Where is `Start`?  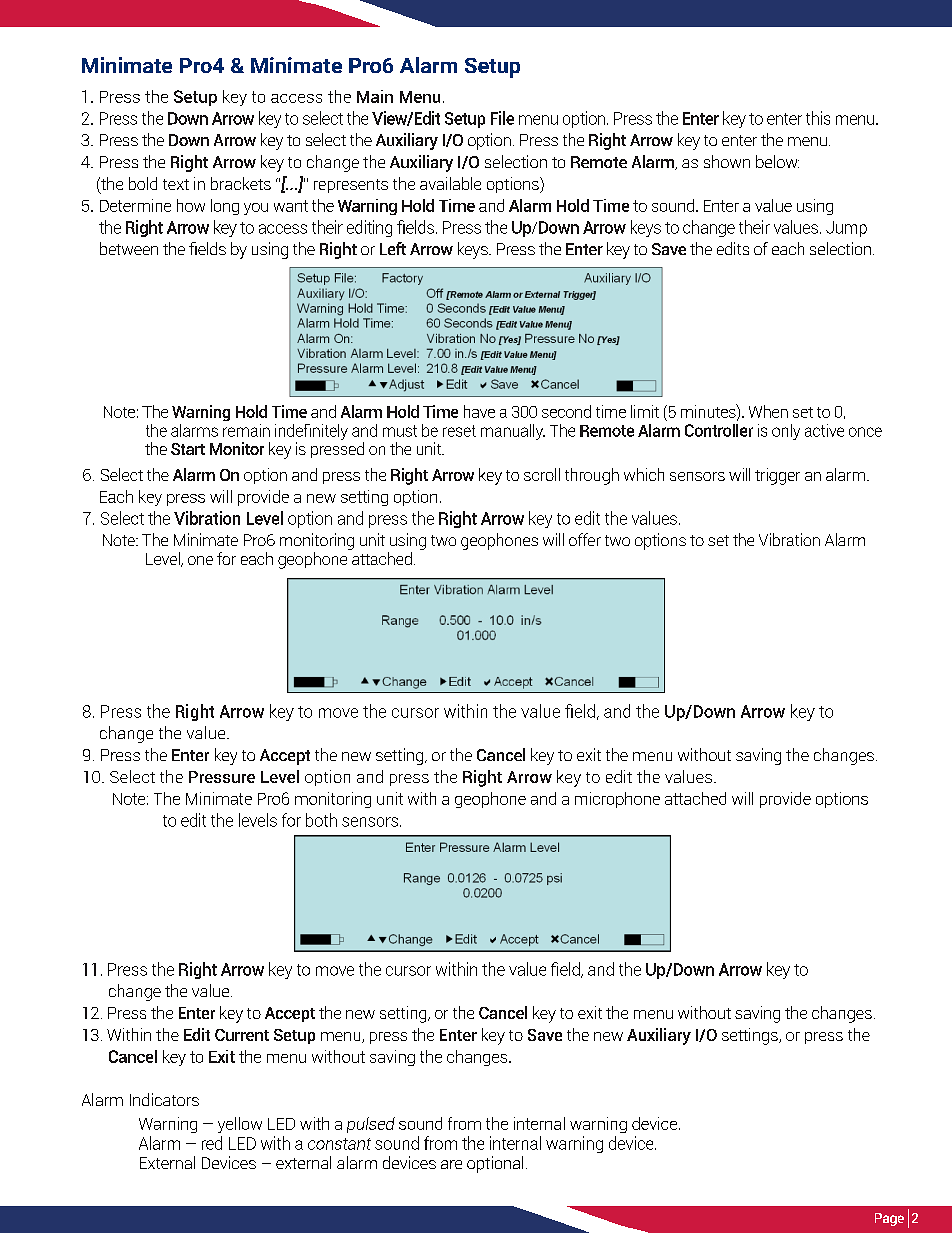 Start is located at coordinates (188, 449).
